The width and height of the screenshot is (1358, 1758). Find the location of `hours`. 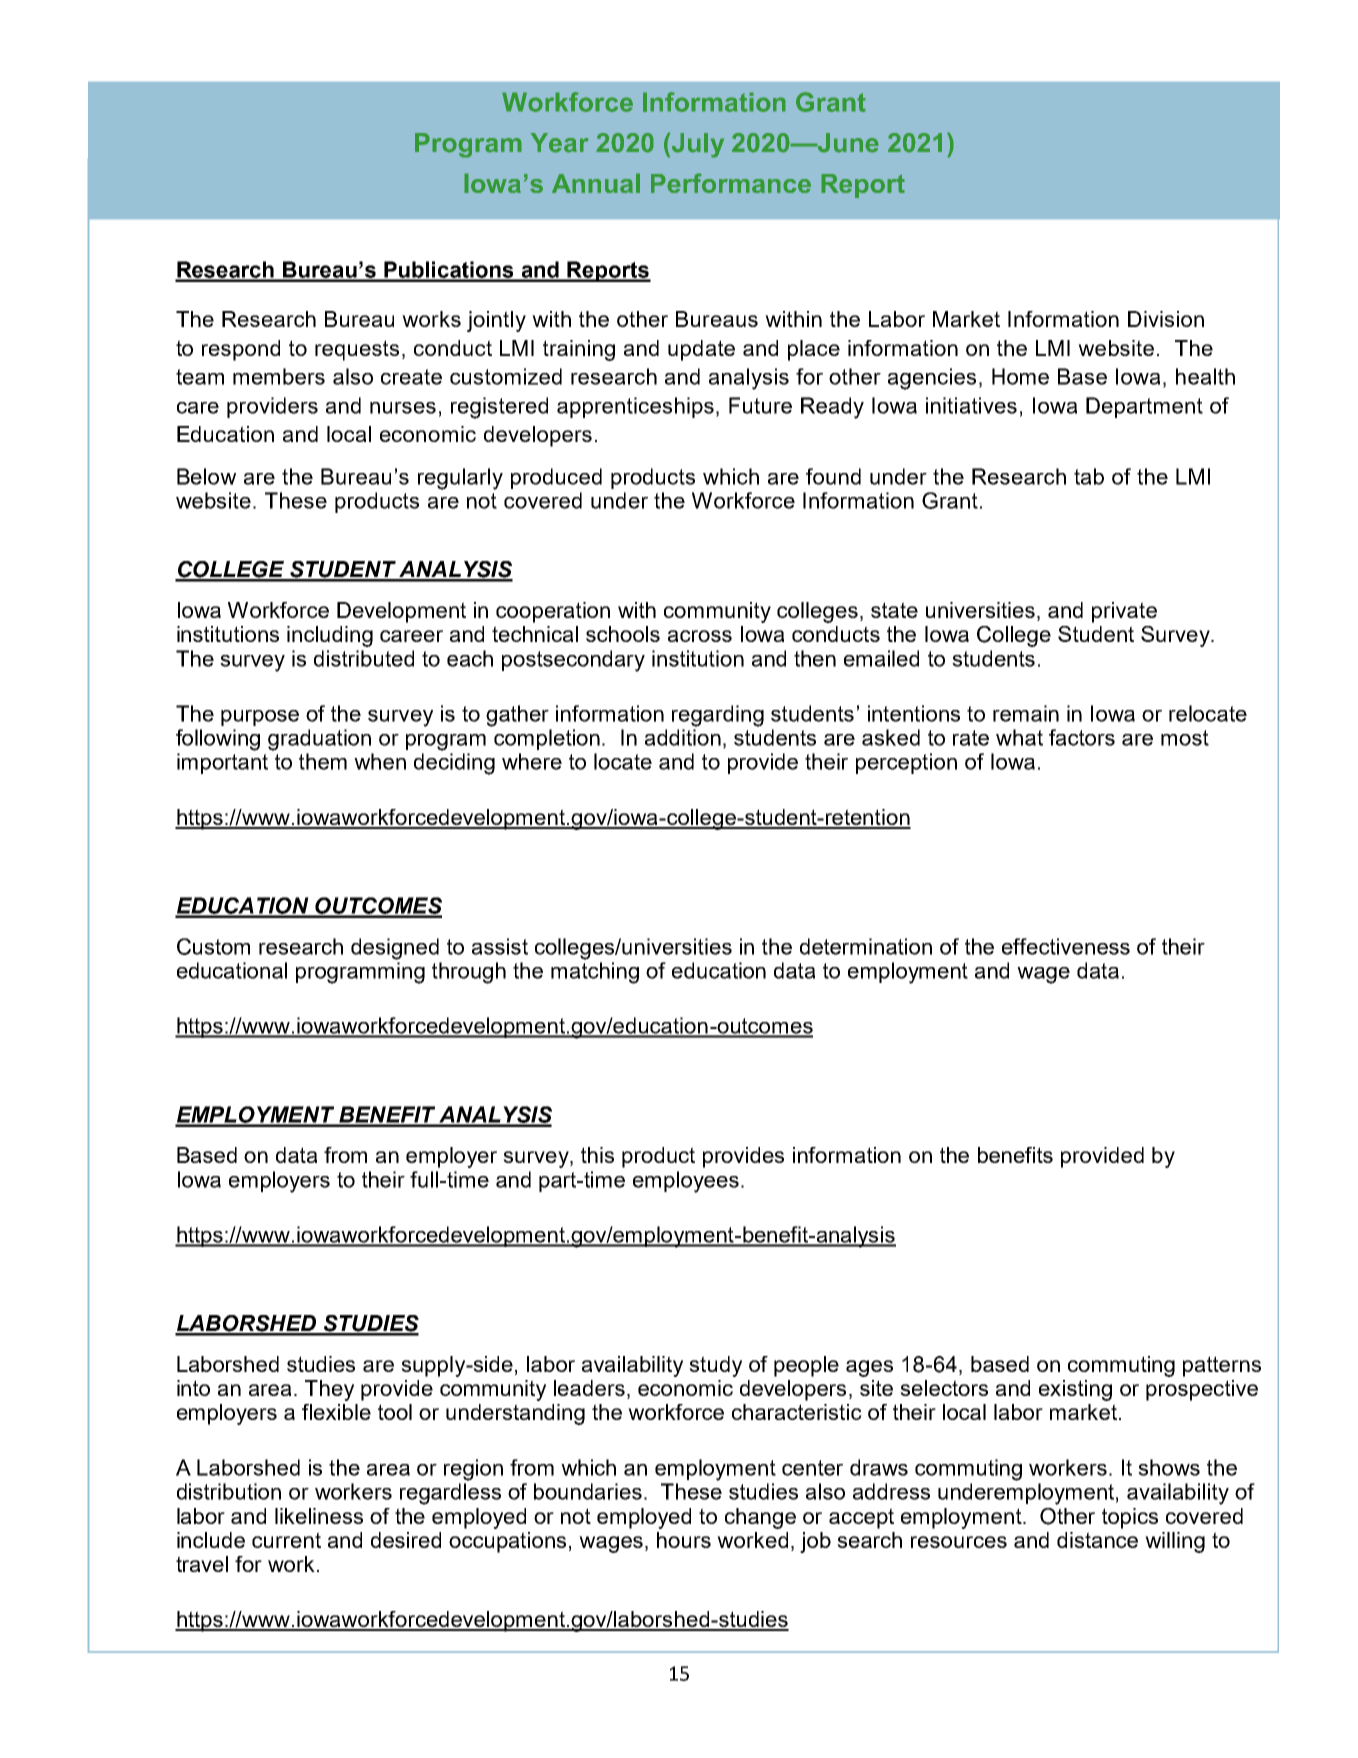

hours is located at coordinates (684, 1540).
